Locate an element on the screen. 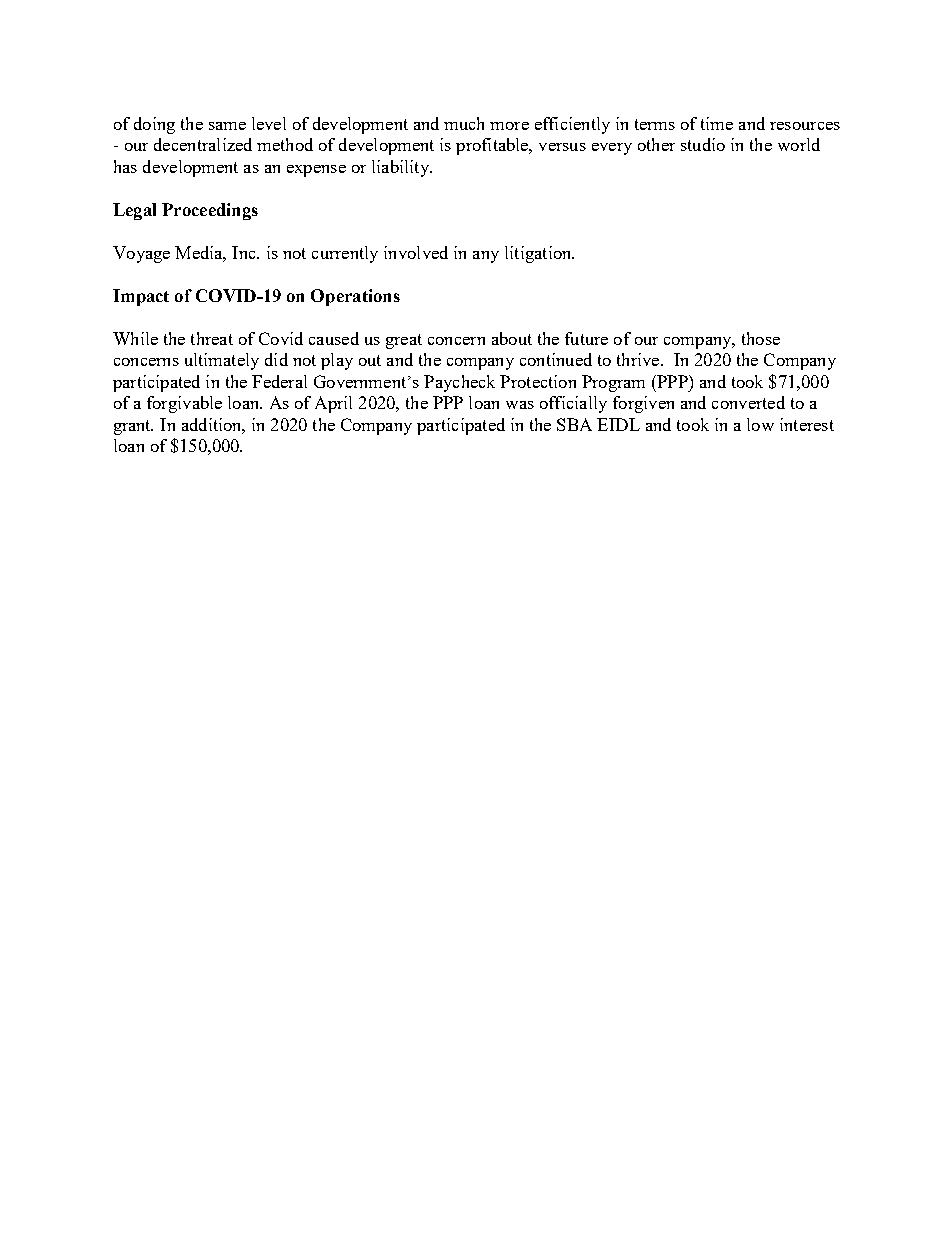 Image resolution: width=952 pixels, height=1233 pixels. liability is located at coordinates (401, 168).
